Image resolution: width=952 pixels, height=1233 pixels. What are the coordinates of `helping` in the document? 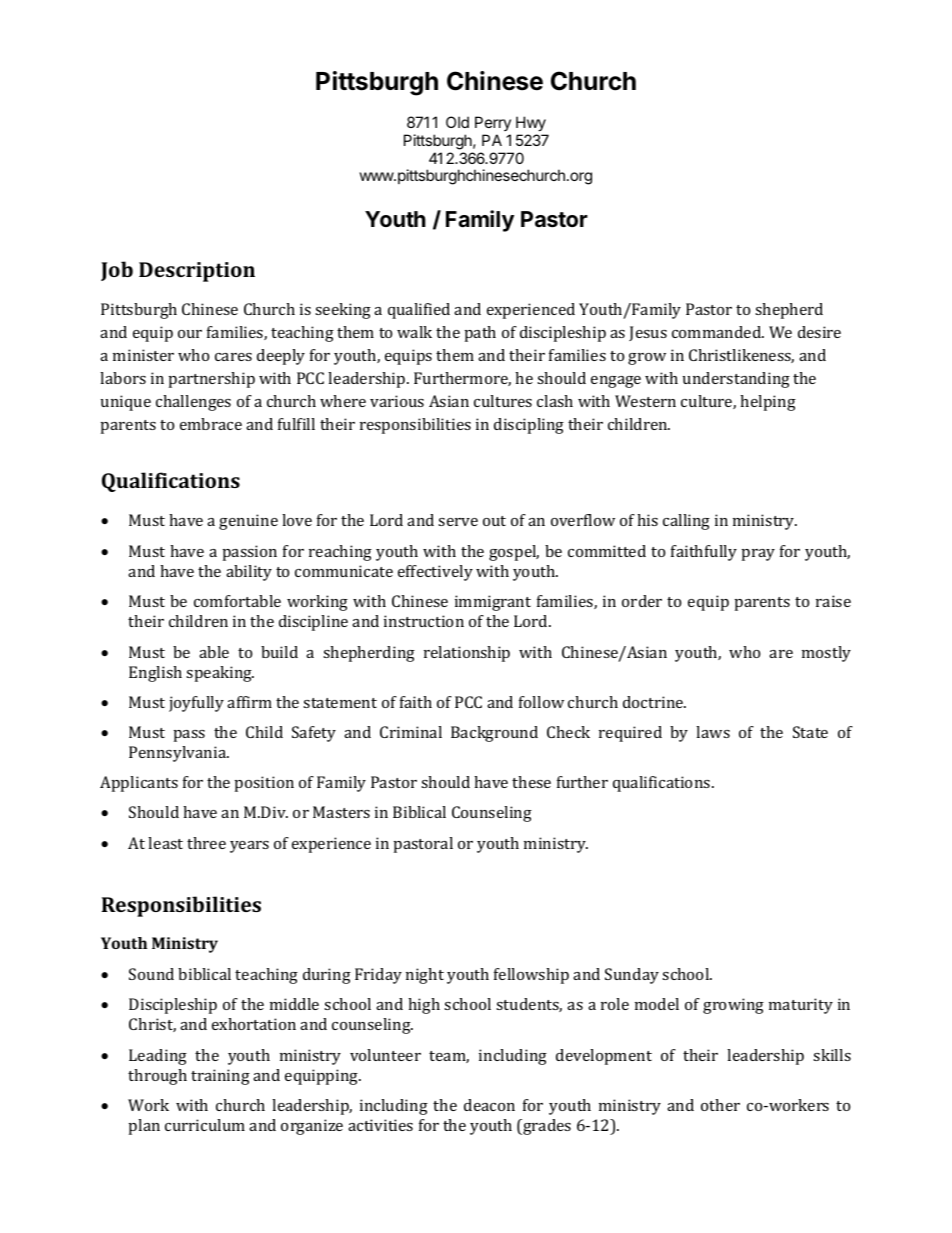 It's located at (768, 403).
